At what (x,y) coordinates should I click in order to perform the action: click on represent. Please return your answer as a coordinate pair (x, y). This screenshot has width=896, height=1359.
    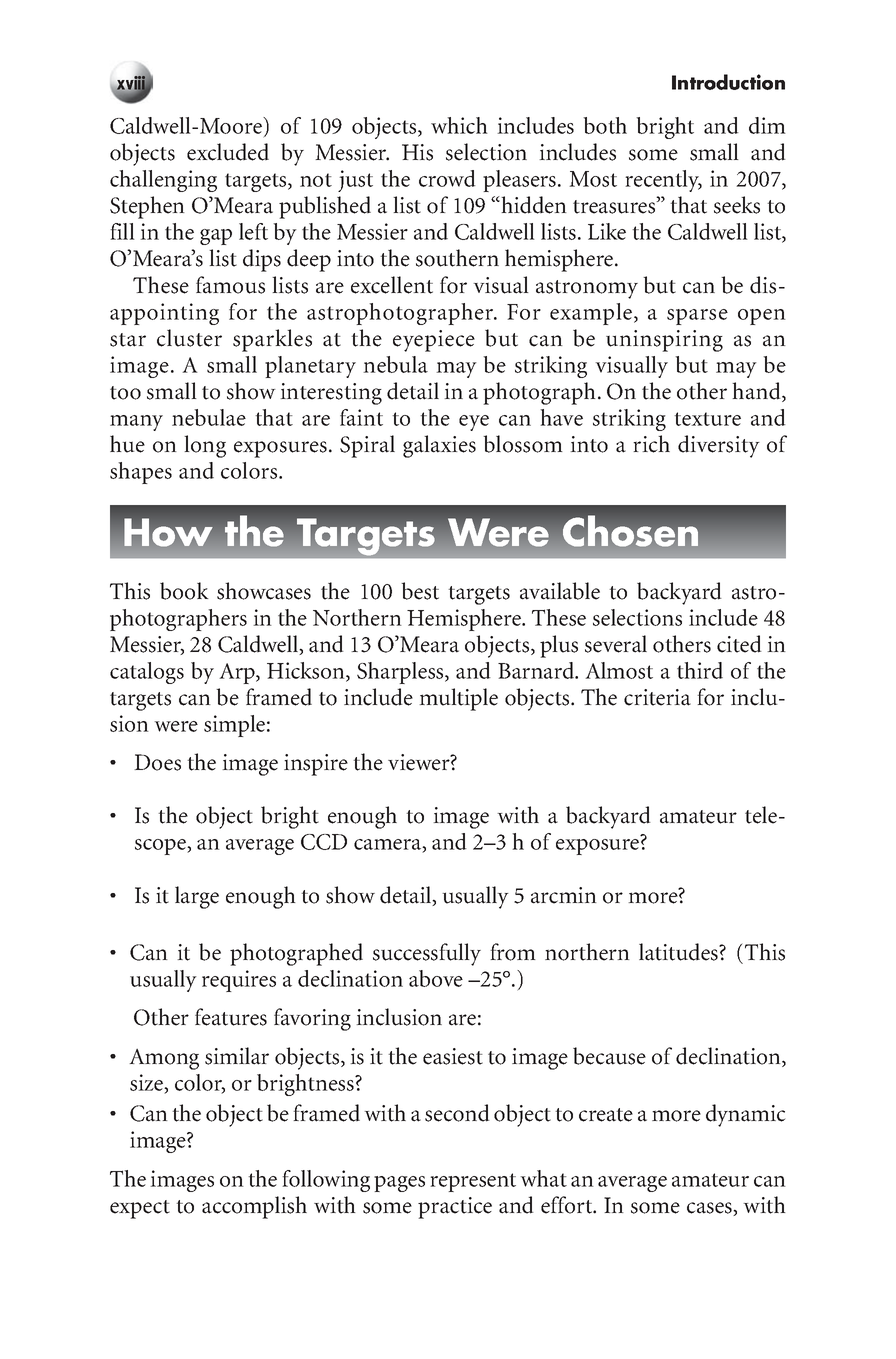
    Looking at the image, I should click on (473, 1182).
